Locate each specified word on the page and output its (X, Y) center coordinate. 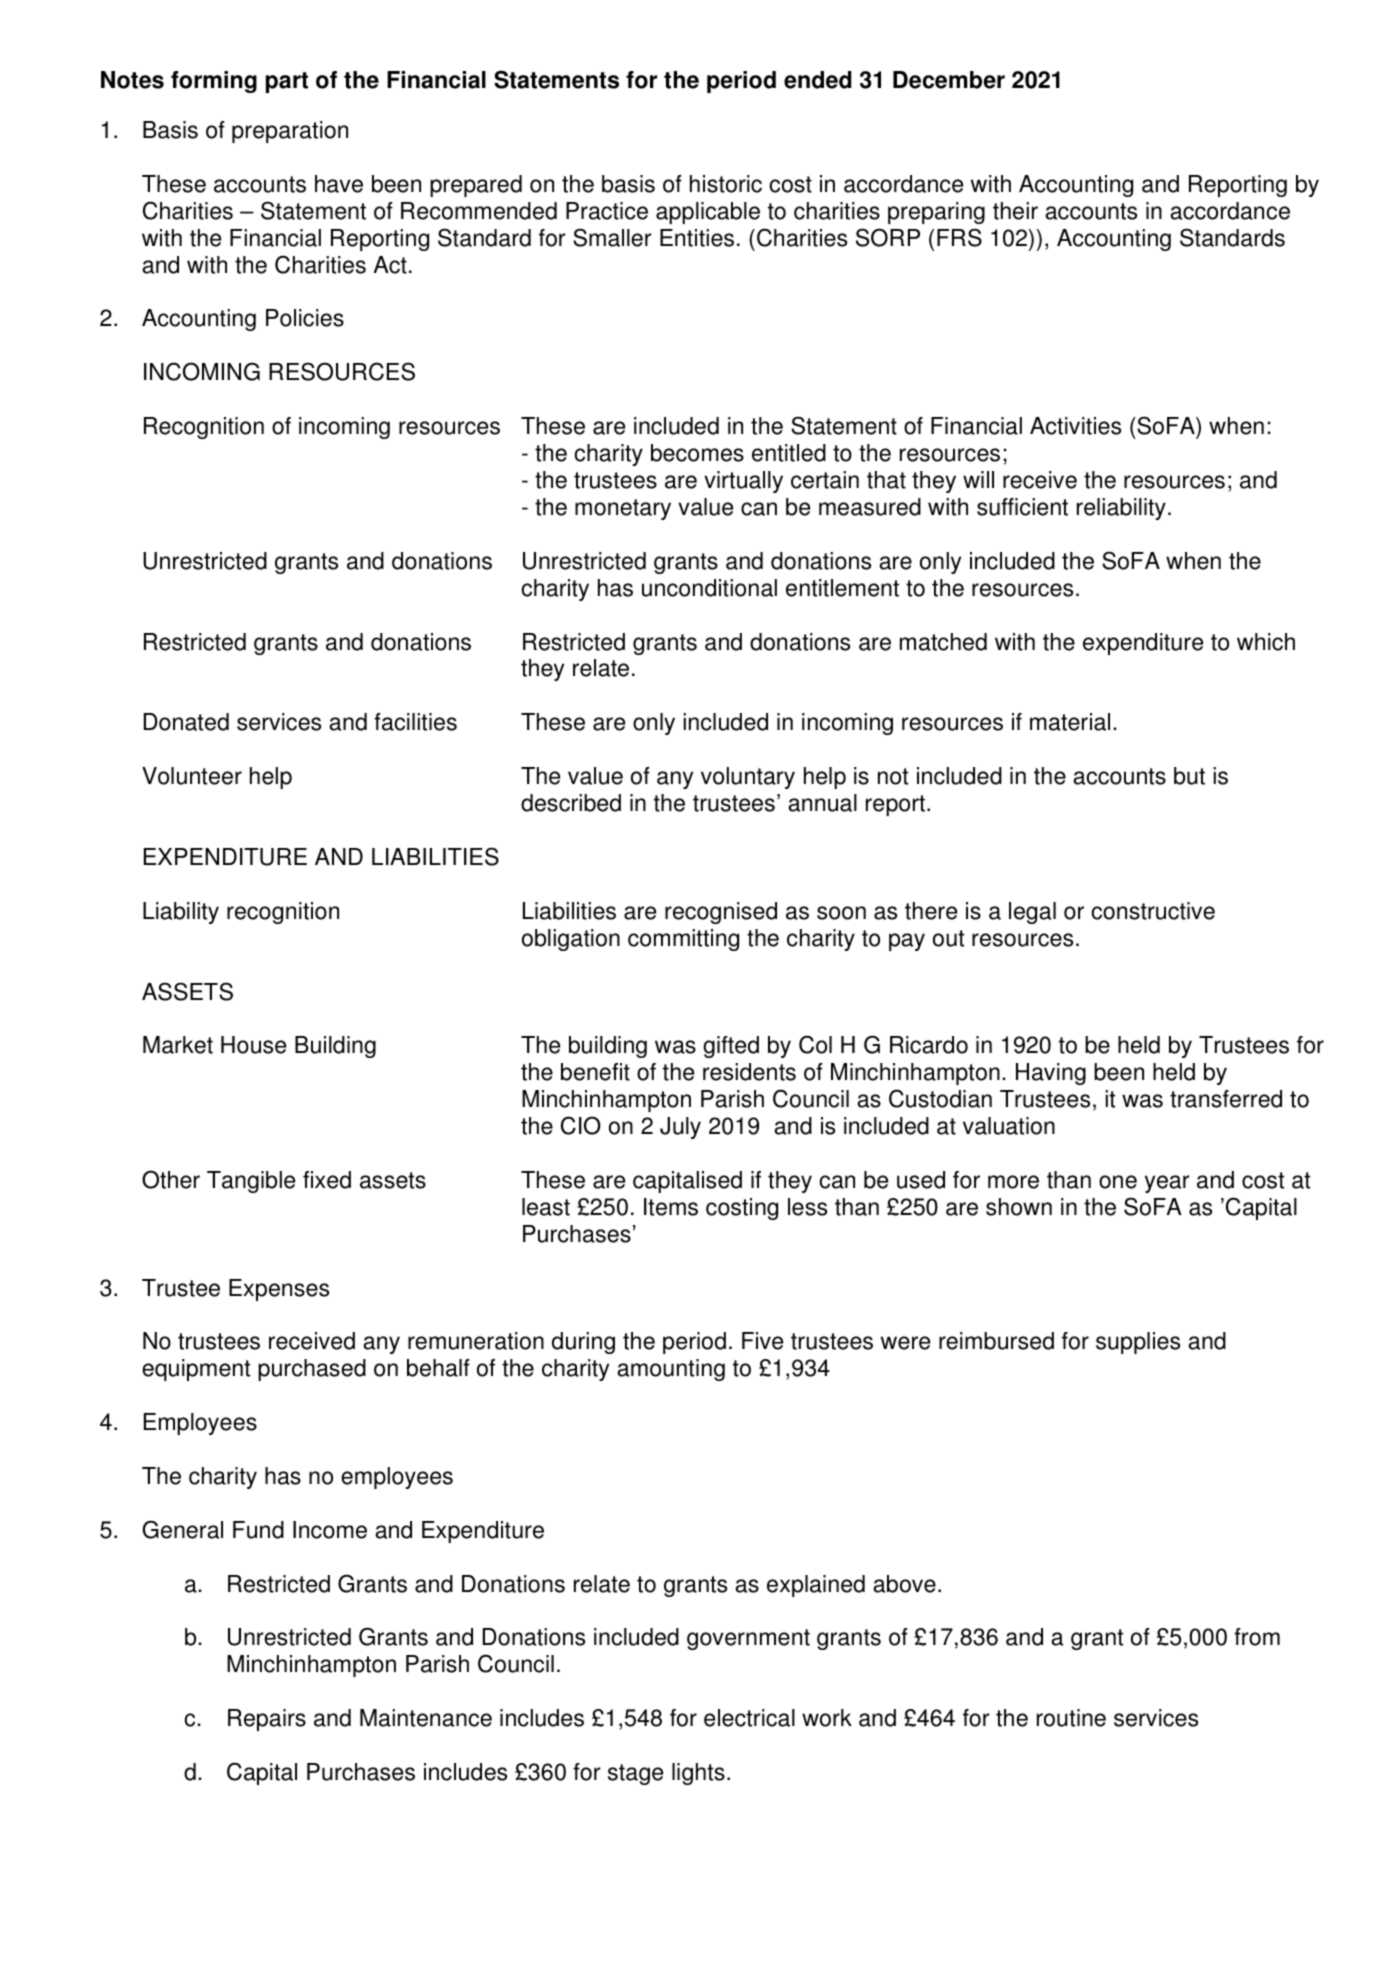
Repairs (267, 1720)
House (253, 1045)
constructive (1153, 911)
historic (726, 184)
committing (683, 940)
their (1015, 211)
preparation (290, 132)
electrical (749, 1718)
